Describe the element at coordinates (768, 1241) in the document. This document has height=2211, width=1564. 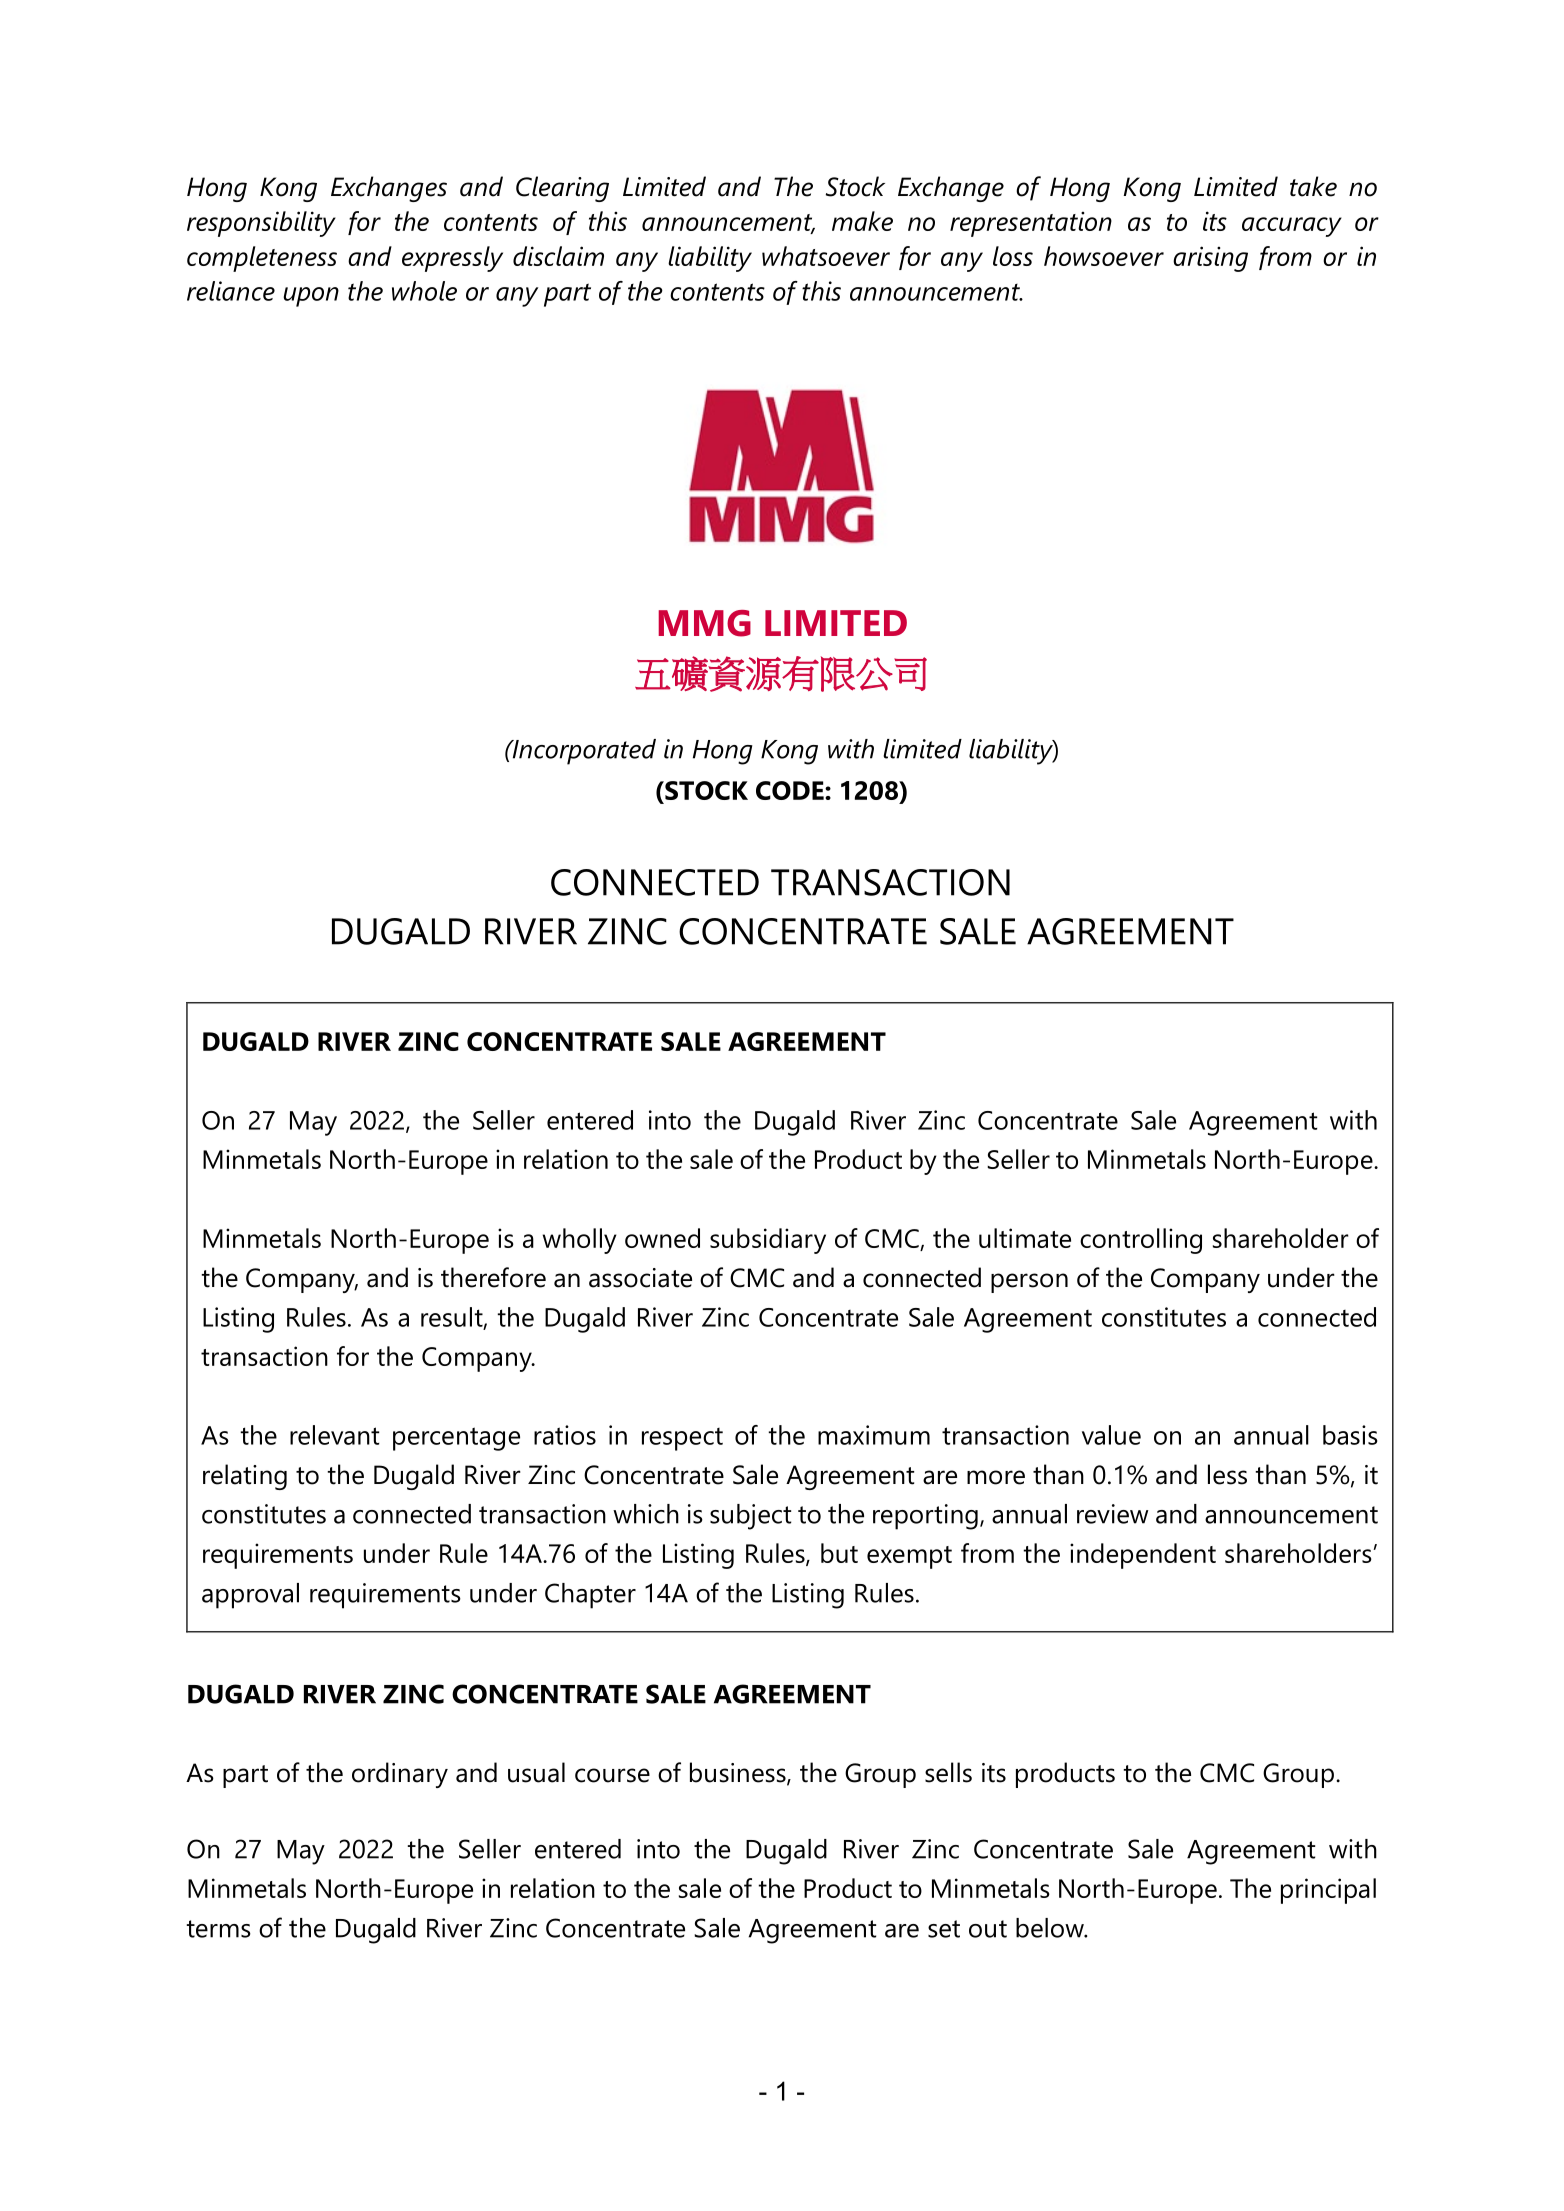
I see `subsidiary` at that location.
